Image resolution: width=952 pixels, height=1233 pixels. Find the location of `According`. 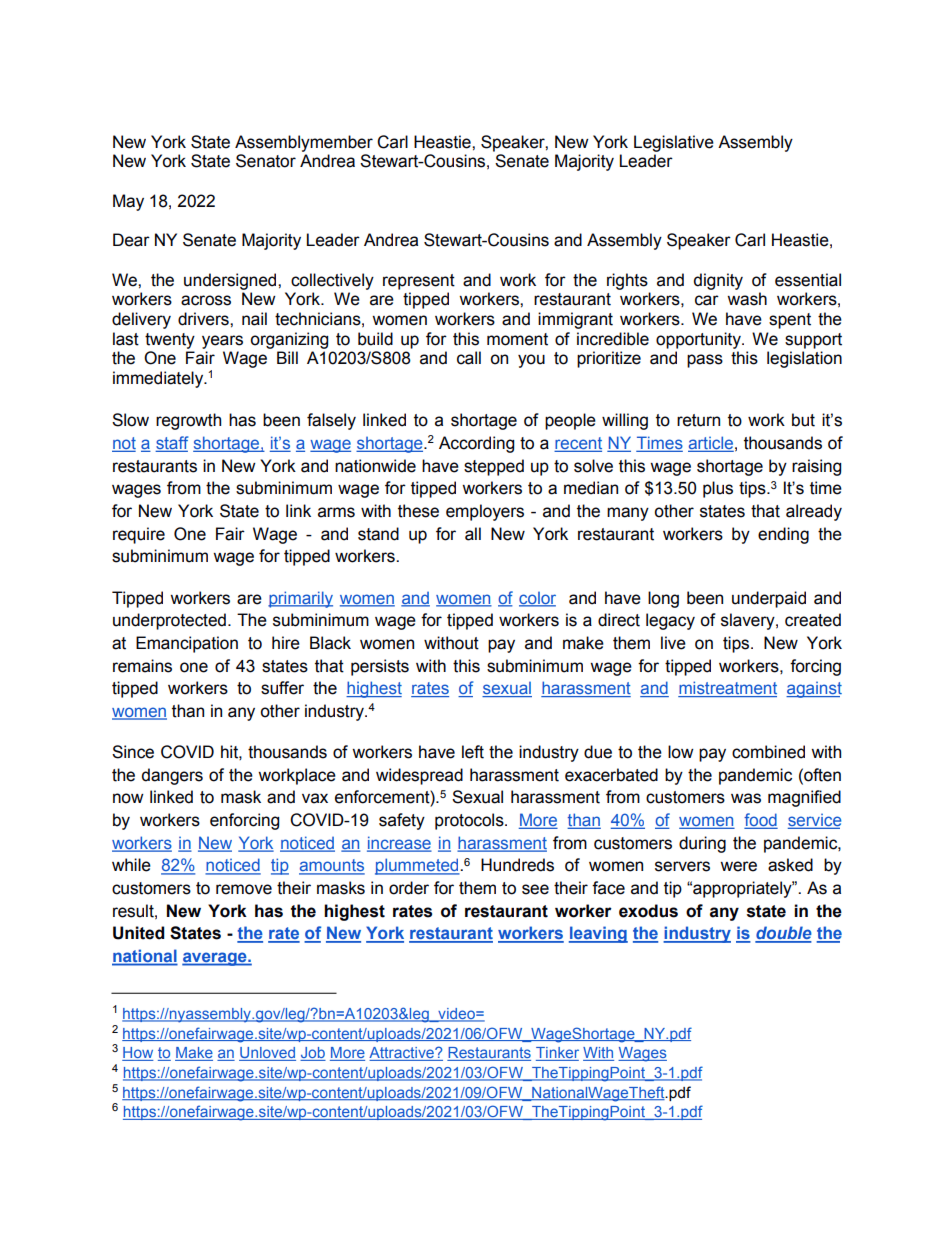

According is located at coordinates (476, 444).
